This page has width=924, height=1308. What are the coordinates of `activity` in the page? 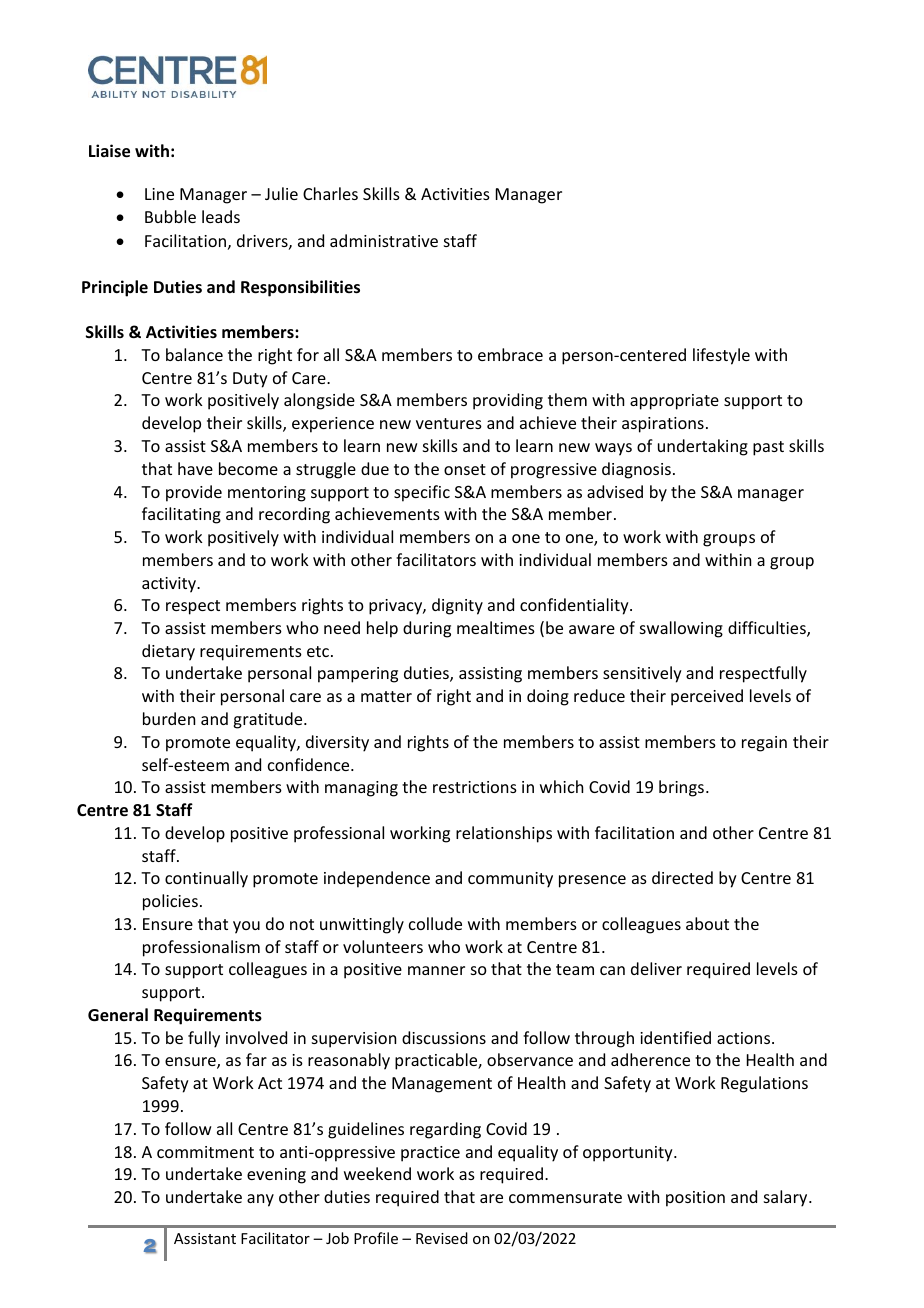 It's located at (170, 585).
